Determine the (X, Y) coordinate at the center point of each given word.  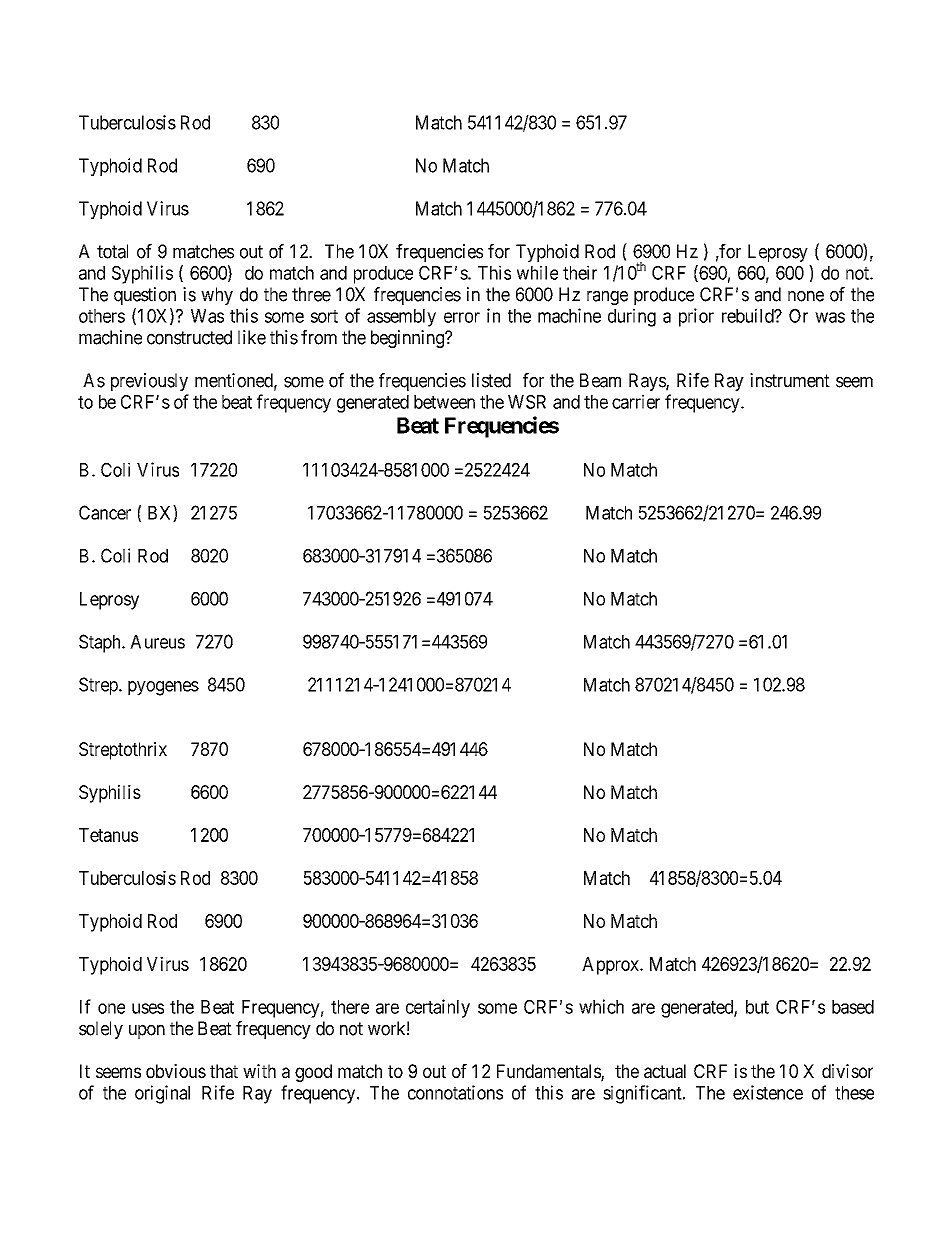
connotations (455, 1092)
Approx (611, 966)
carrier (636, 401)
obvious (176, 1071)
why (217, 296)
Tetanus (108, 835)
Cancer (105, 512)
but (757, 1007)
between (444, 402)
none (806, 296)
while (537, 272)
